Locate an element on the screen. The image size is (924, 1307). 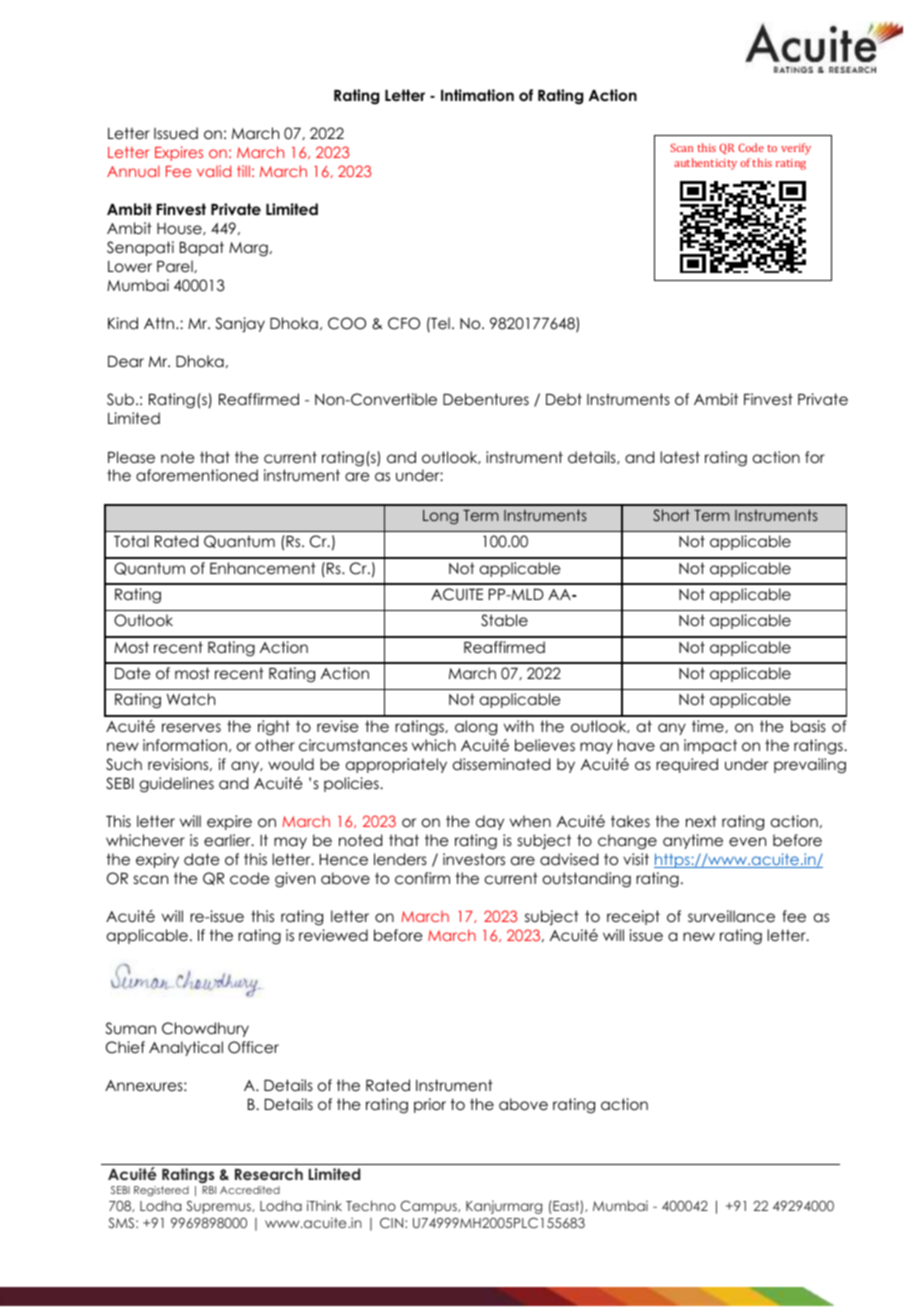
impact is located at coordinates (710, 746).
